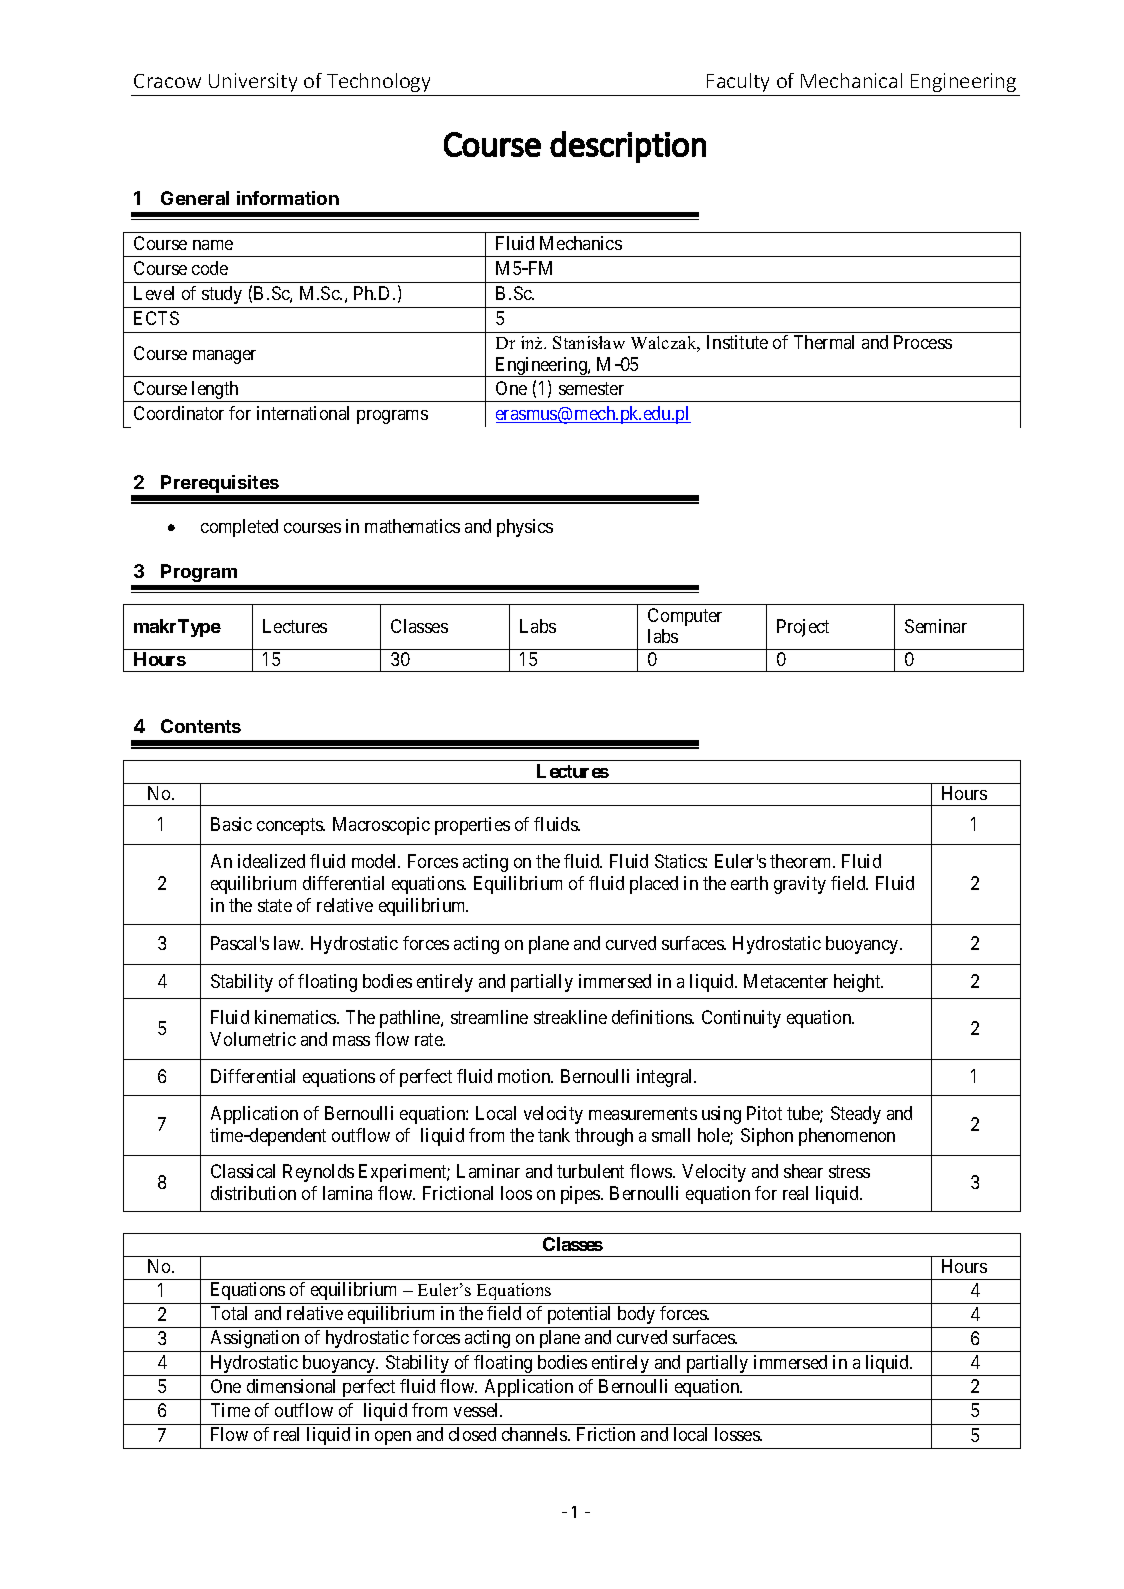 The width and height of the document is (1124, 1589). I want to click on Steady, so click(856, 1115).
